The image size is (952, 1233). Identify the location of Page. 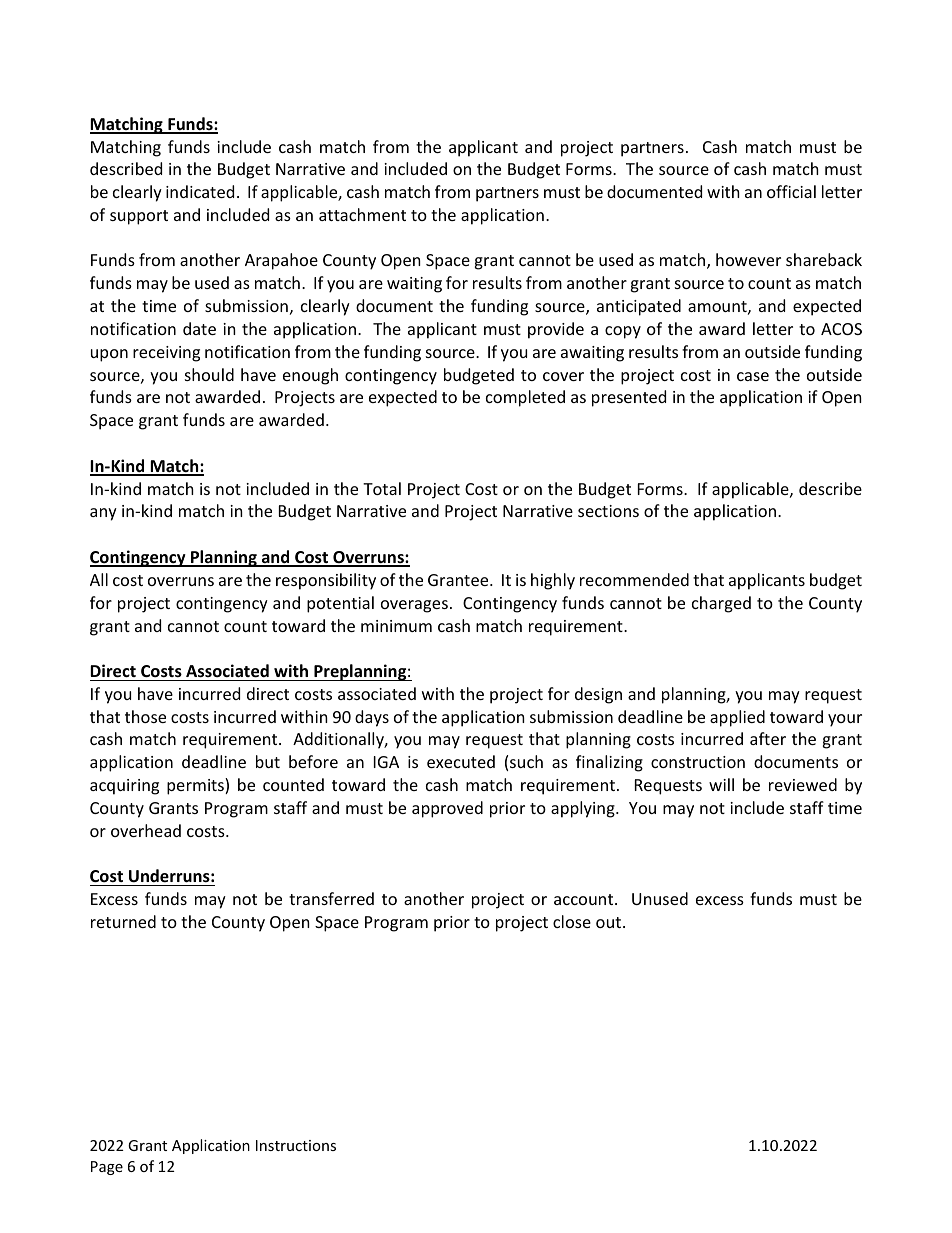
(107, 1168).
